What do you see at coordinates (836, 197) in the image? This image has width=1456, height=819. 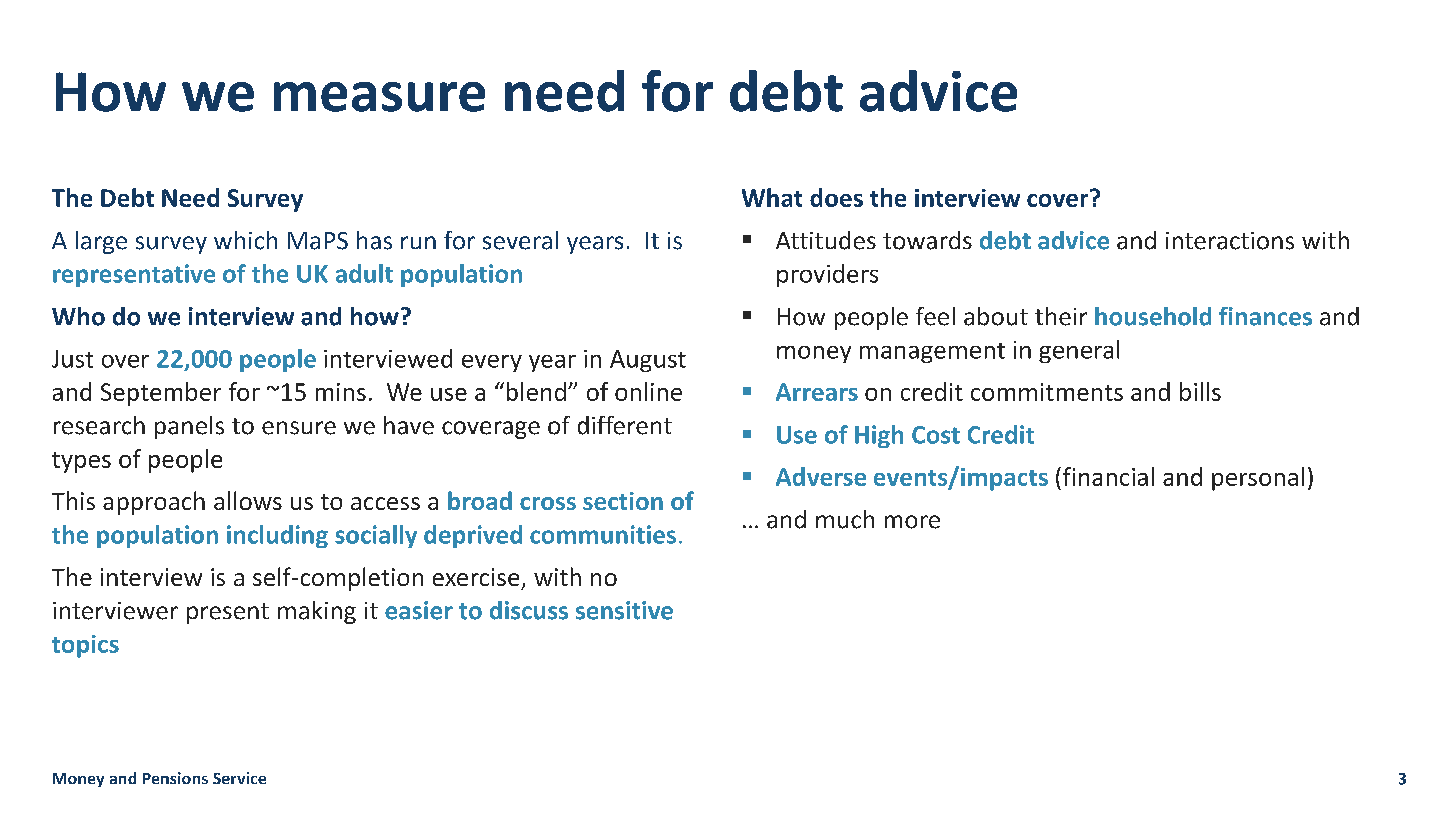 I see `does` at bounding box center [836, 197].
